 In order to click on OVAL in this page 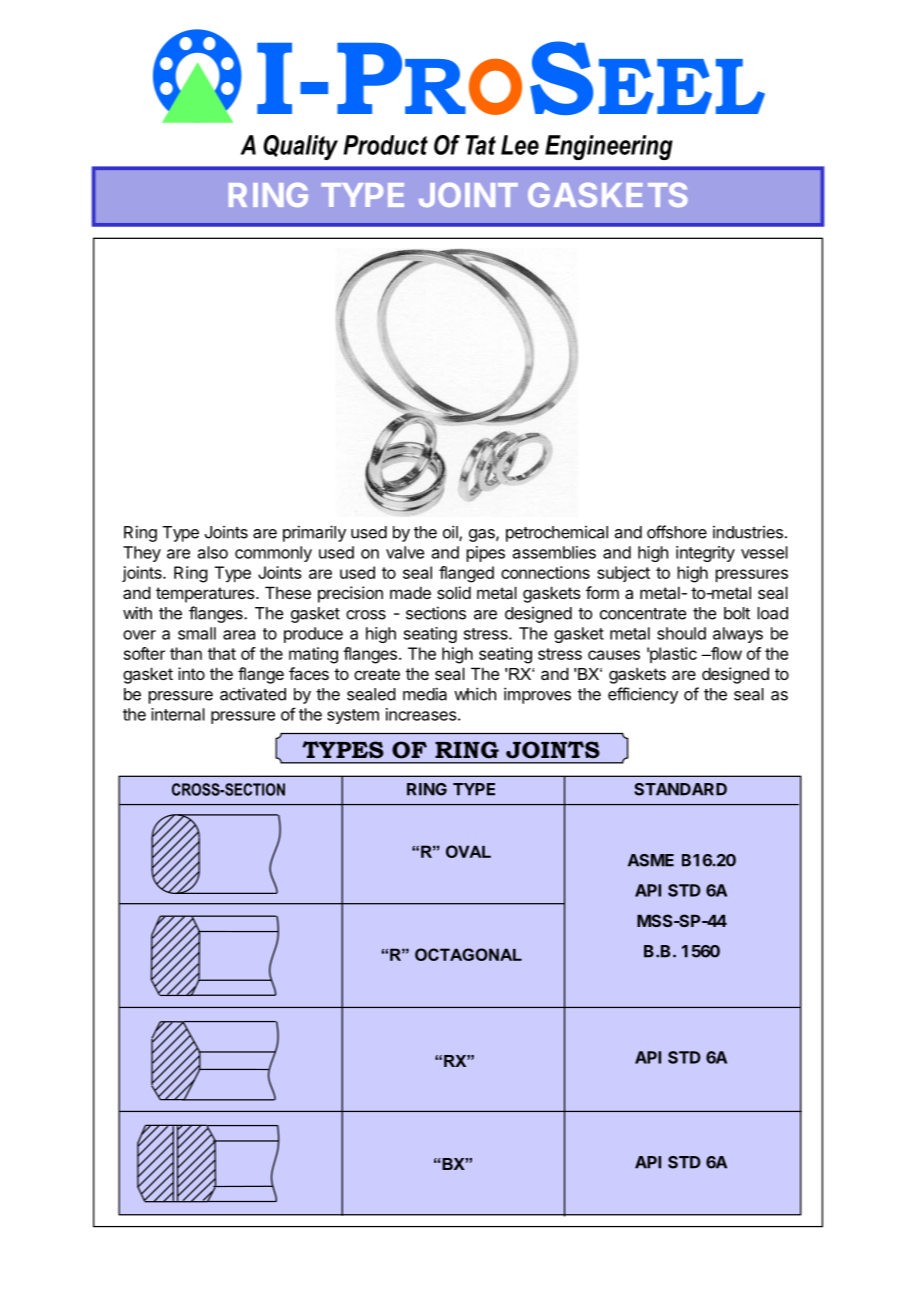, I will do `click(468, 851)`.
